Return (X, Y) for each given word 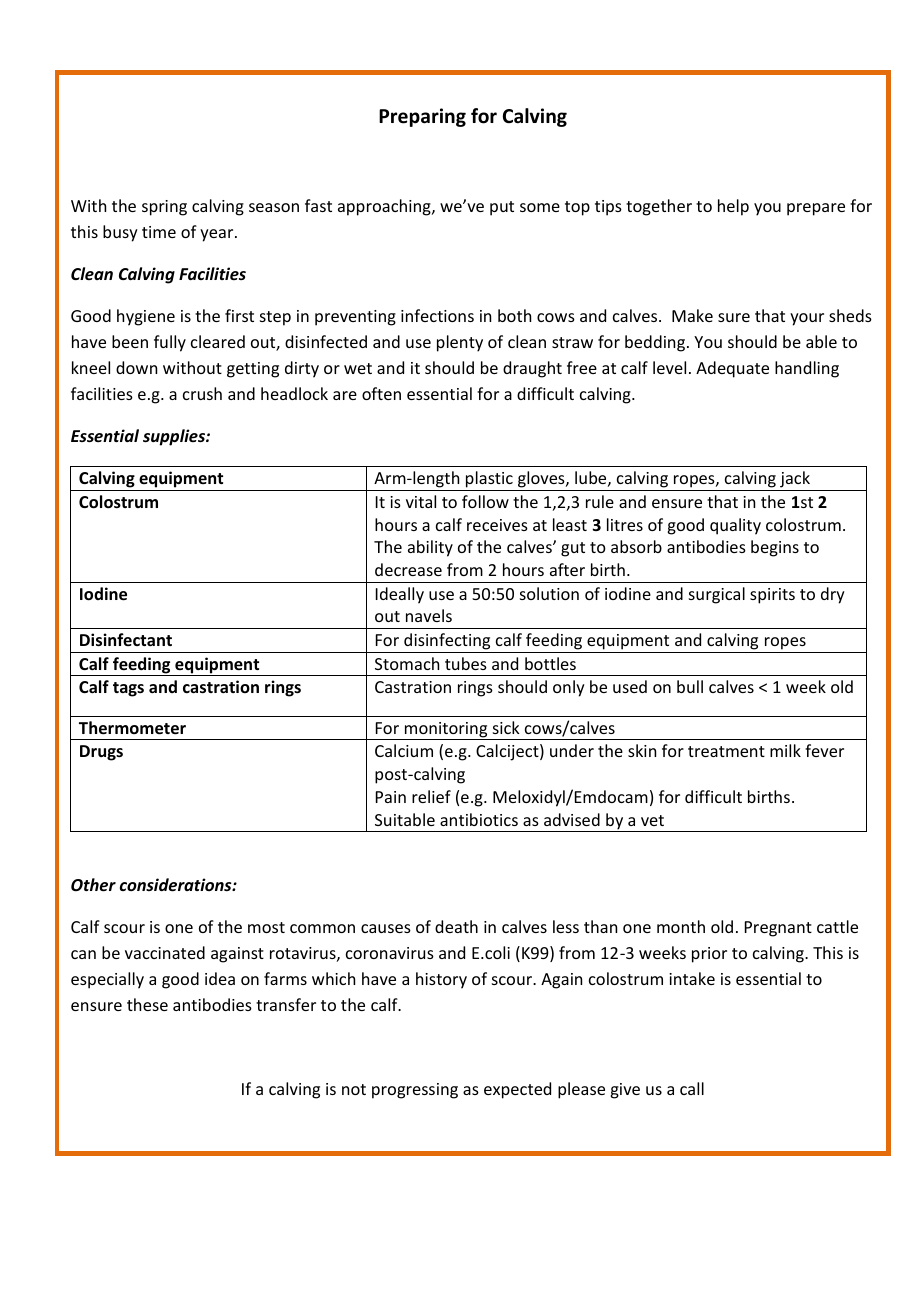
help (733, 207)
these (147, 1004)
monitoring (446, 731)
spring (164, 208)
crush (202, 393)
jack (795, 481)
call (692, 1088)
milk (785, 750)
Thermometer (132, 728)
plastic (489, 481)
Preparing (422, 117)
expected (517, 1090)
